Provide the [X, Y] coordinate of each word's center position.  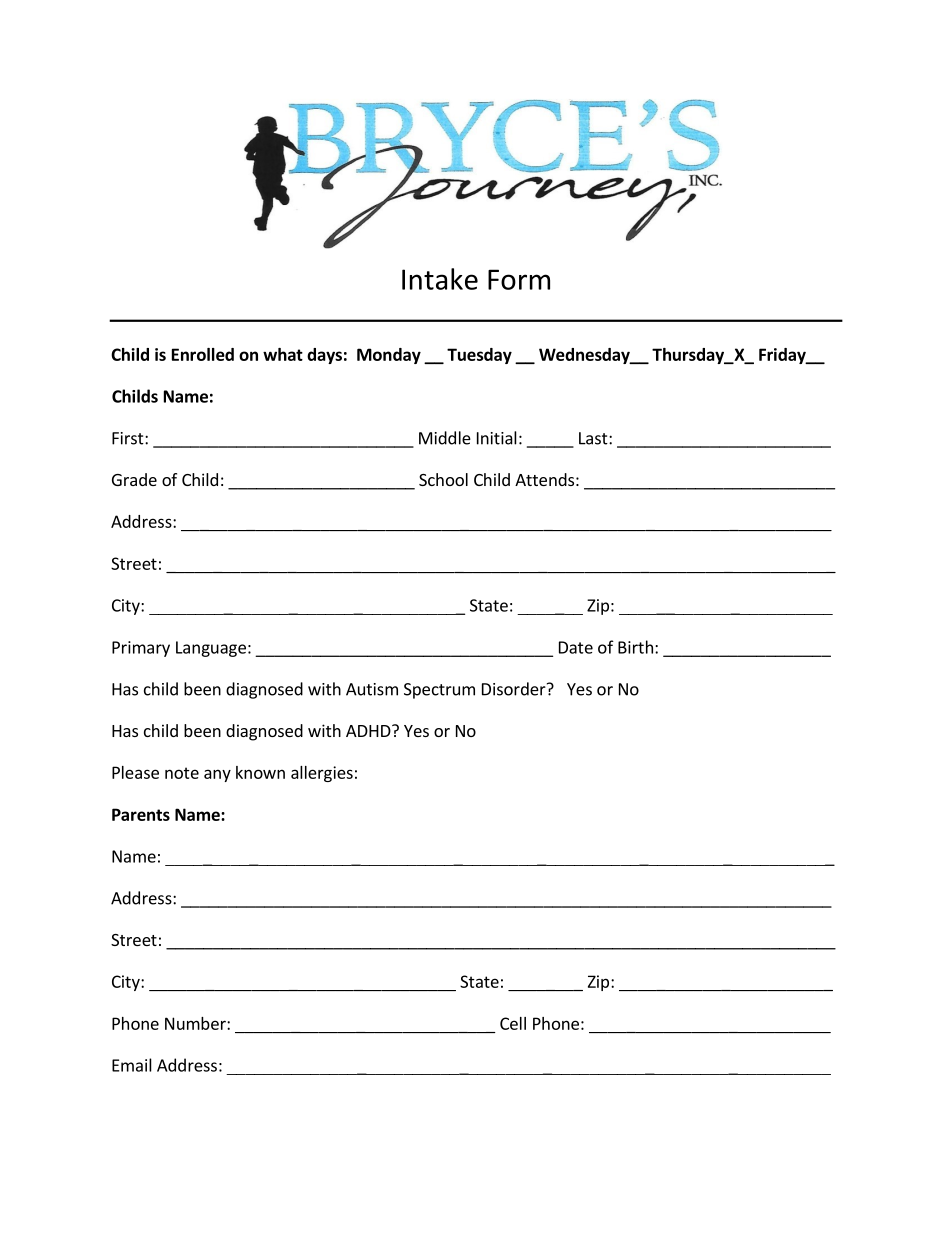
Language [211, 649]
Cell [513, 1023]
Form [519, 279]
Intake [440, 279]
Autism [372, 689]
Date [576, 647]
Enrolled [203, 354]
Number [196, 1023]
